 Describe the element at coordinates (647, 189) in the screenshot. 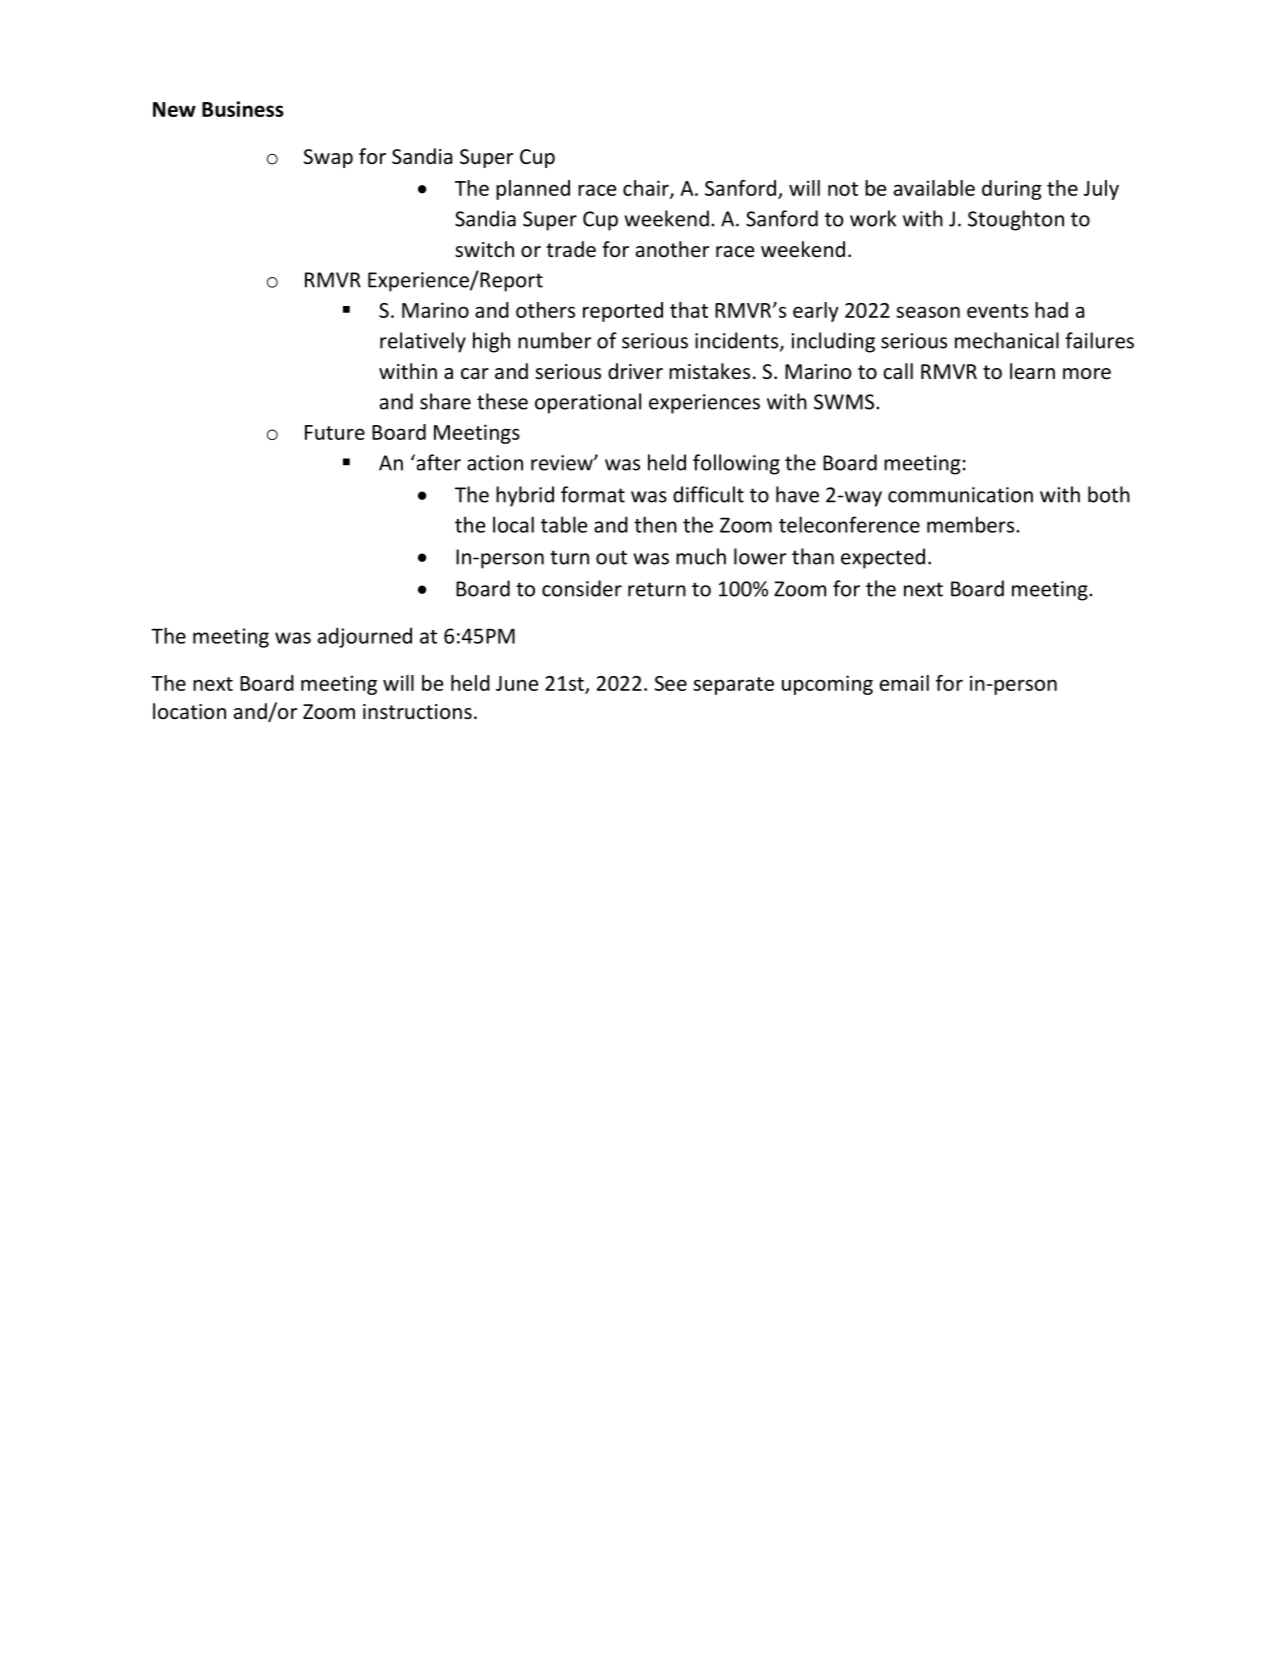

I see `chair` at that location.
